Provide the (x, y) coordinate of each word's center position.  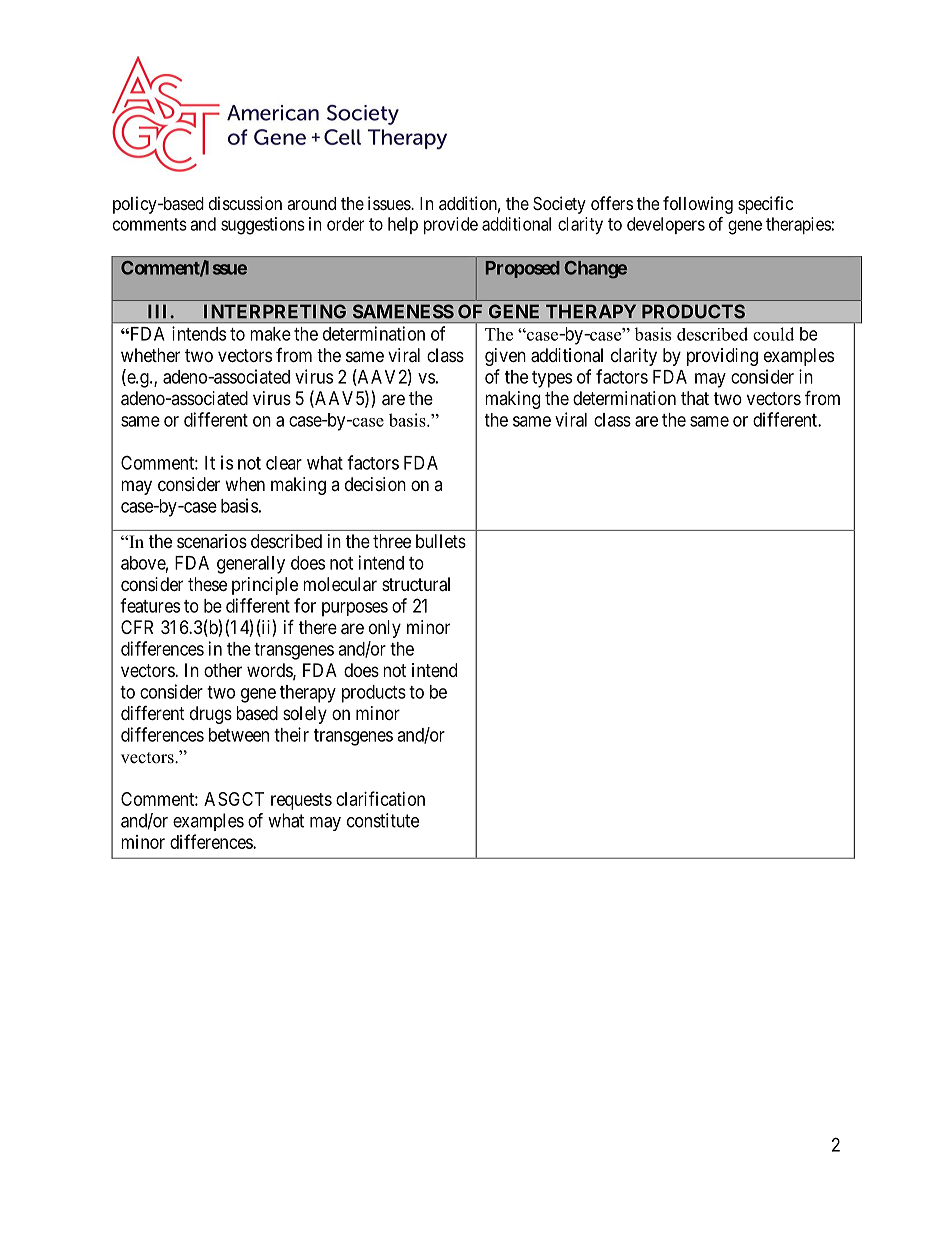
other (223, 670)
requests (301, 801)
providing (722, 357)
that (695, 398)
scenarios (212, 541)
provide (451, 225)
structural (416, 584)
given (505, 357)
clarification (380, 798)
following (698, 205)
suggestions (263, 226)
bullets (441, 541)
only (385, 629)
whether (150, 355)
